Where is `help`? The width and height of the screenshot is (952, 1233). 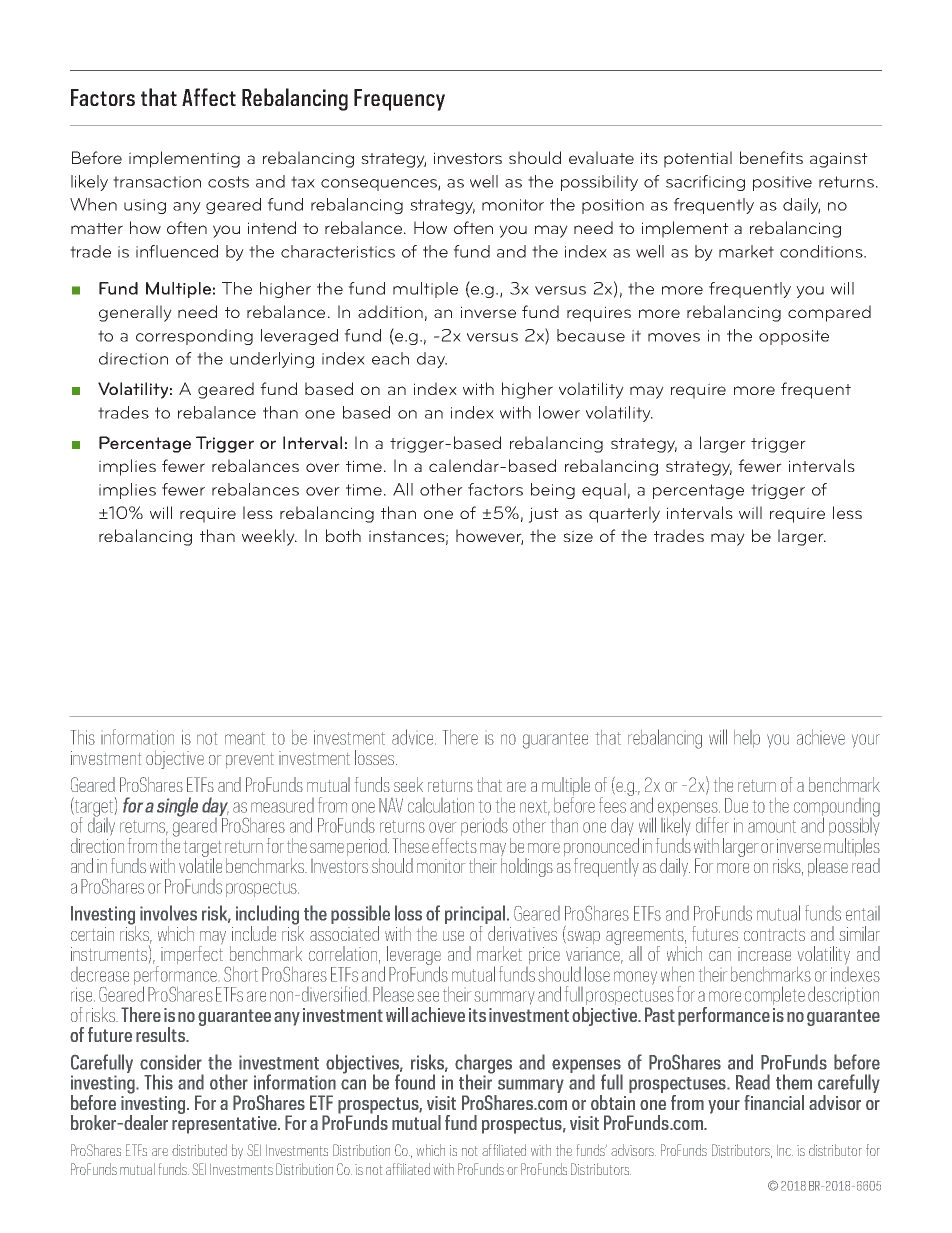
help is located at coordinates (747, 739).
